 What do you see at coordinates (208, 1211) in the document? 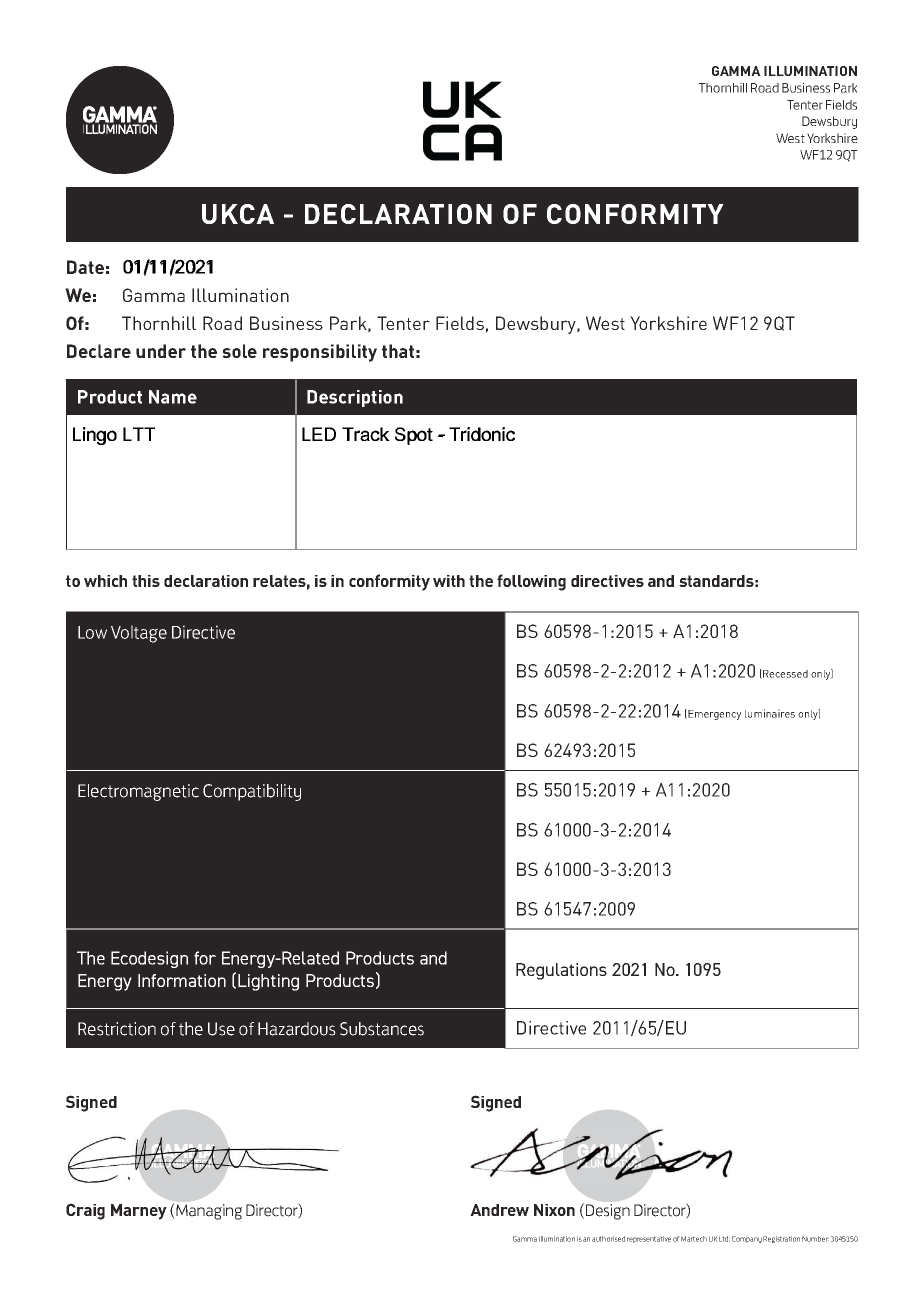
I see `Managing` at bounding box center [208, 1211].
